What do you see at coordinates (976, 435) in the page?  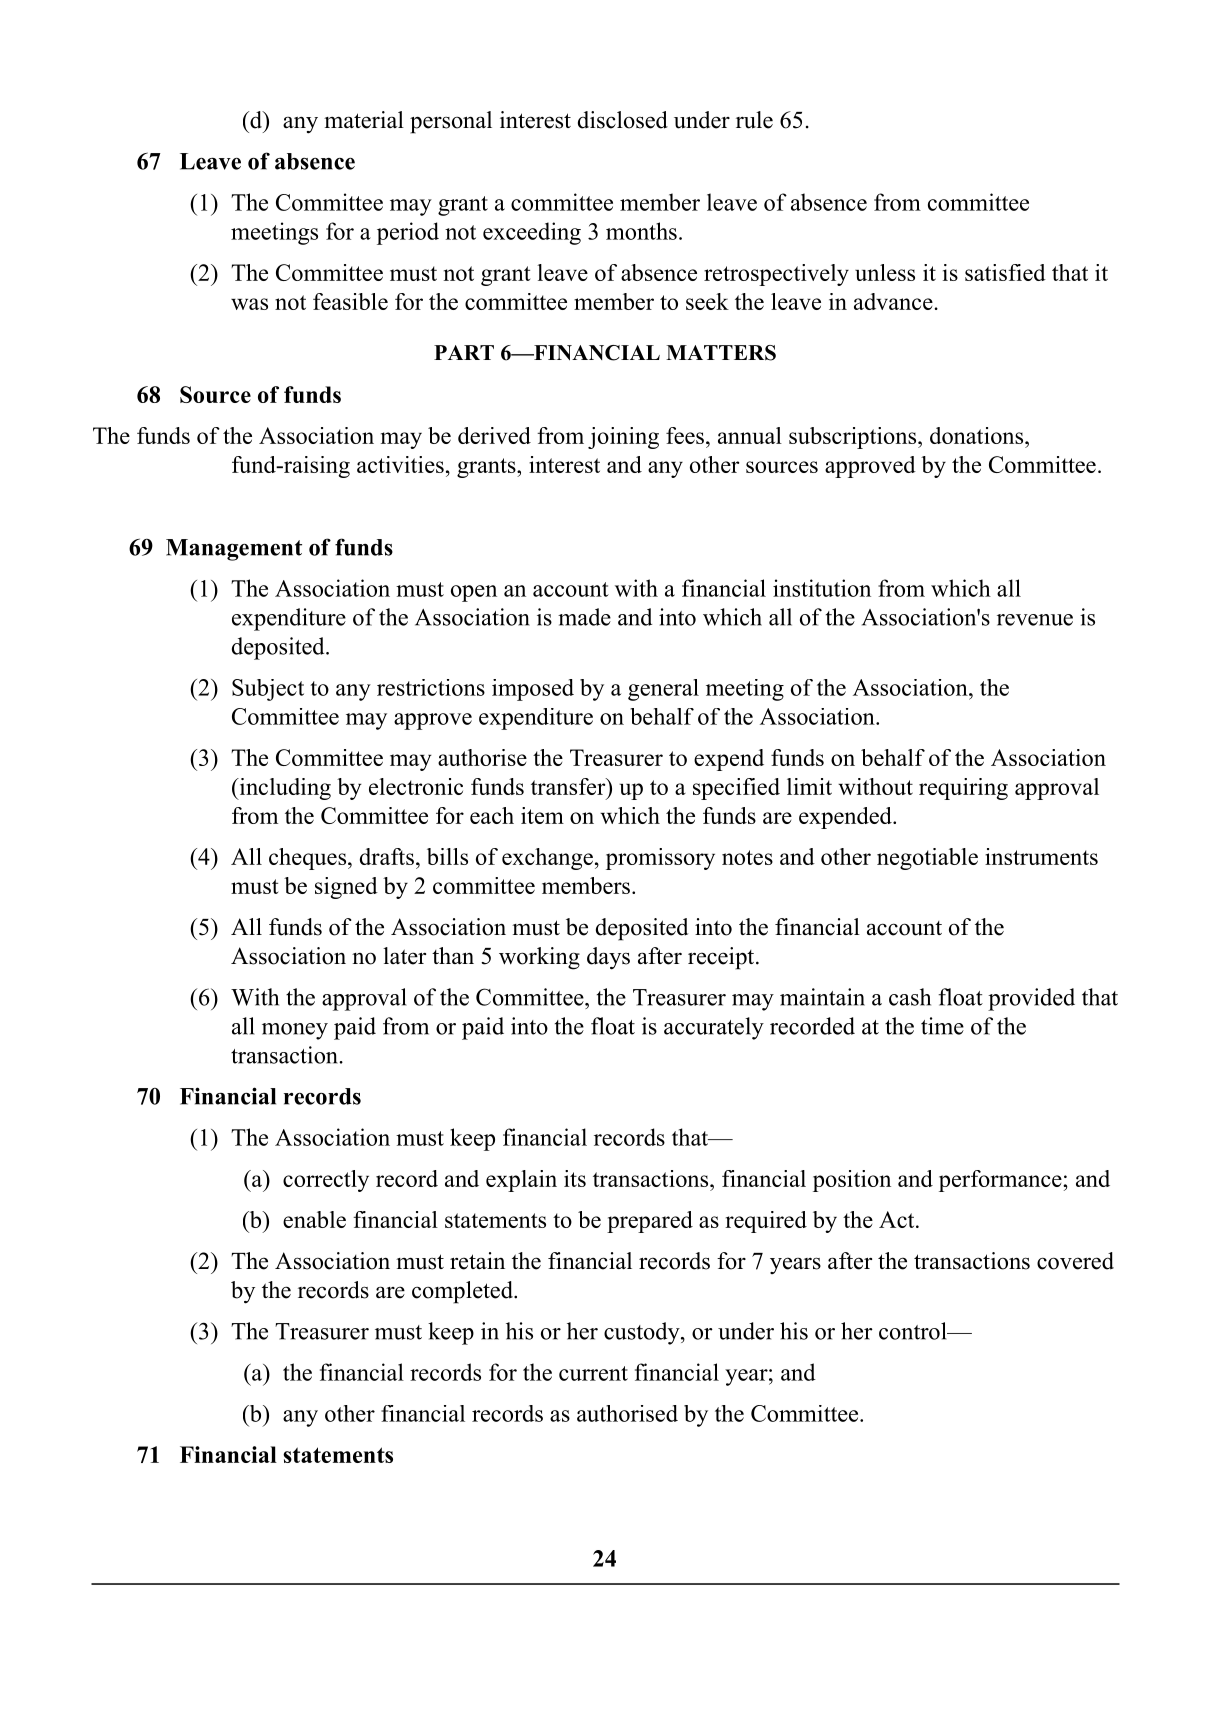 I see `donations` at bounding box center [976, 435].
